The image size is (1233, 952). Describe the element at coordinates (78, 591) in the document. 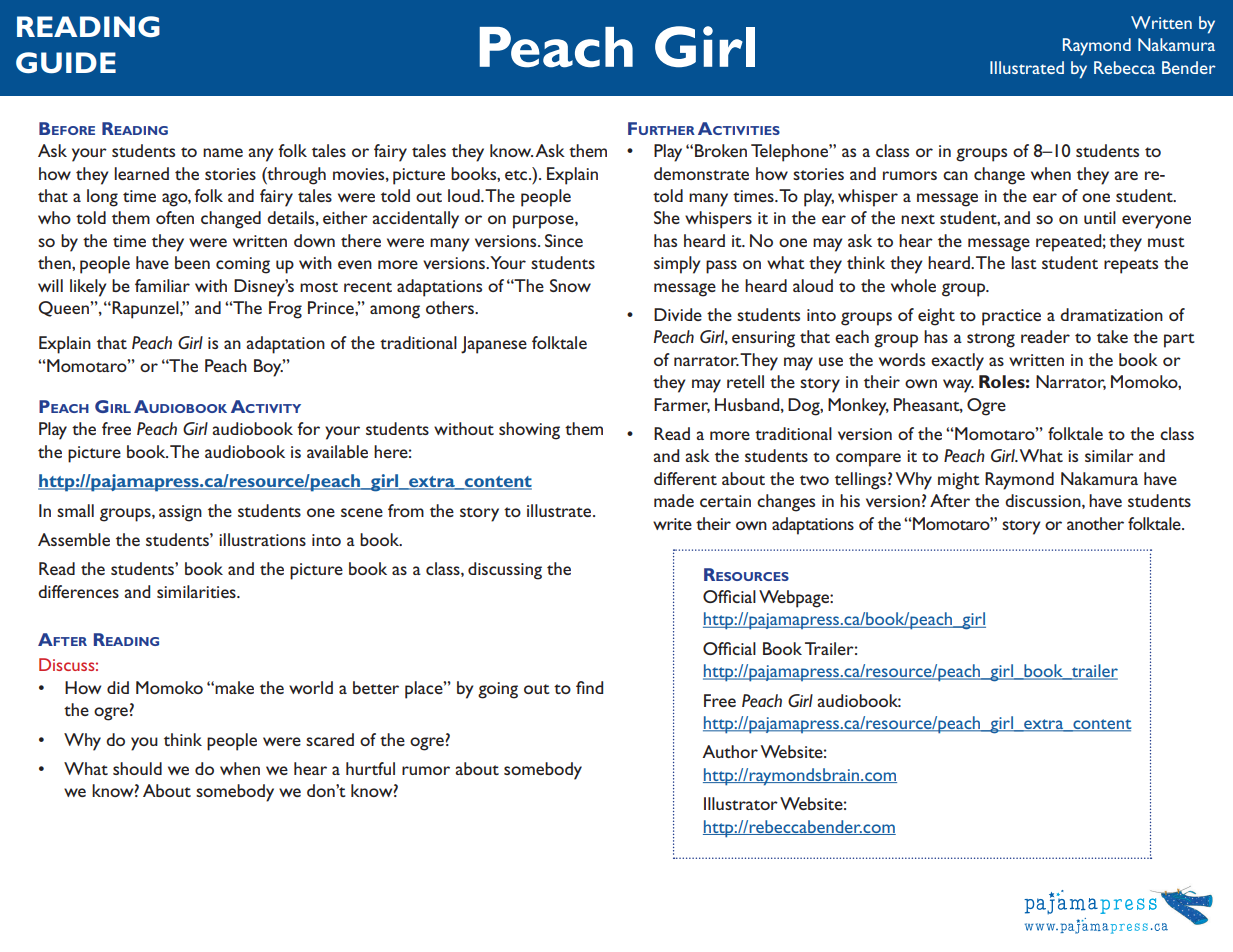

I see `differences` at that location.
